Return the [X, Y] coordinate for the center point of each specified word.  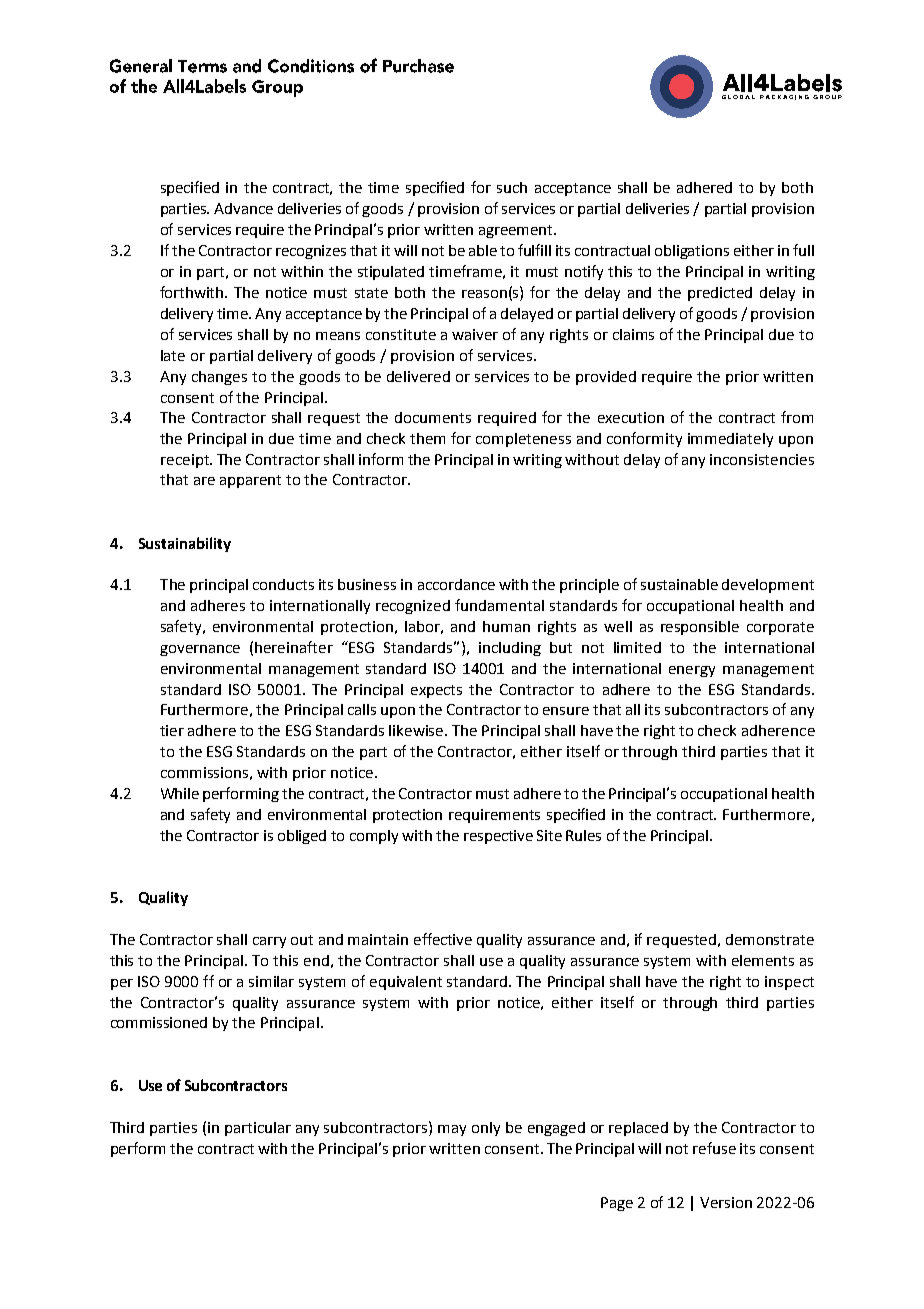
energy [692, 671]
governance [200, 650]
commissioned [159, 1022]
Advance [243, 208]
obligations [692, 252]
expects [436, 691]
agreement [517, 231]
